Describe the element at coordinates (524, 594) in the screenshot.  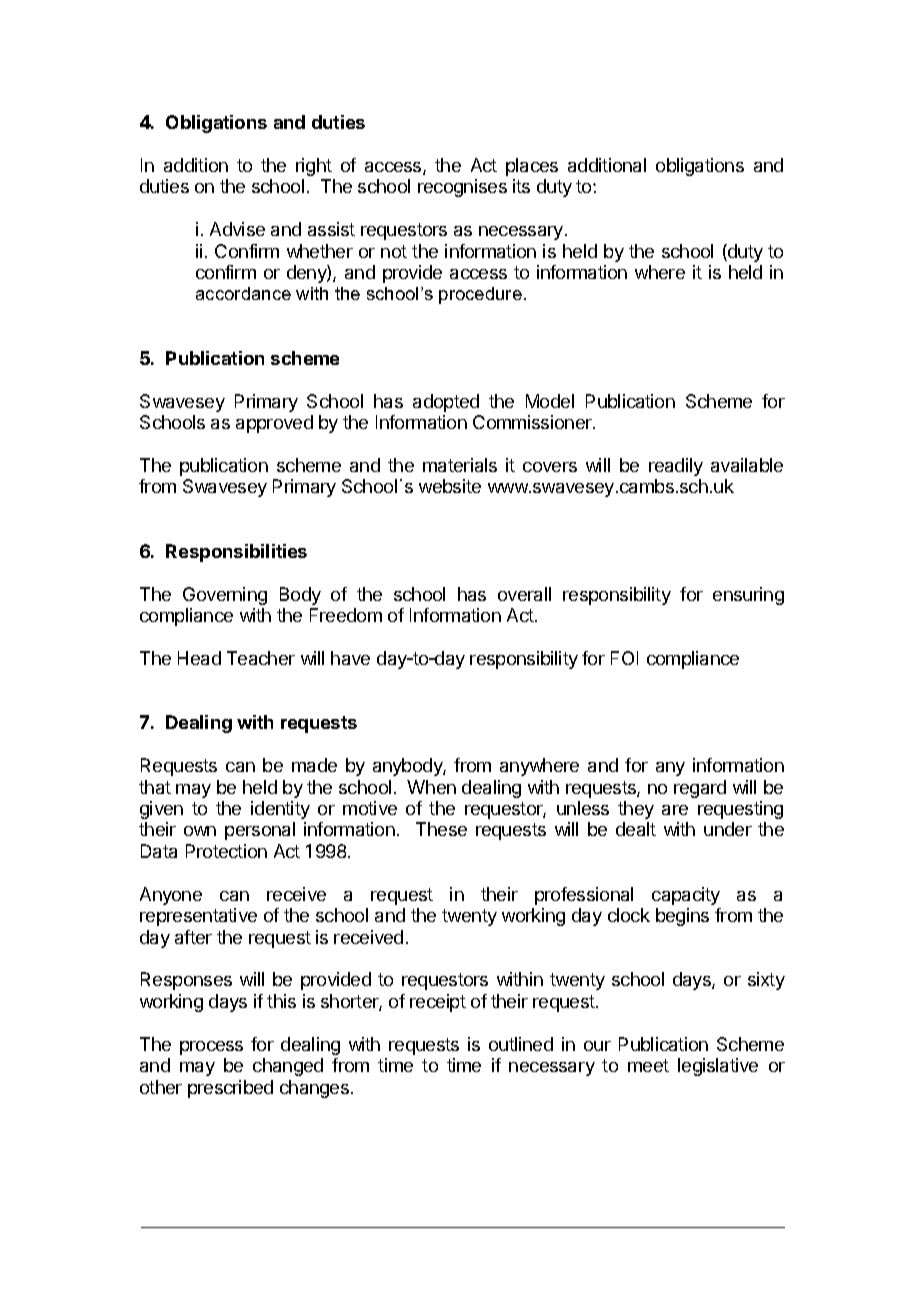
I see `overall` at that location.
